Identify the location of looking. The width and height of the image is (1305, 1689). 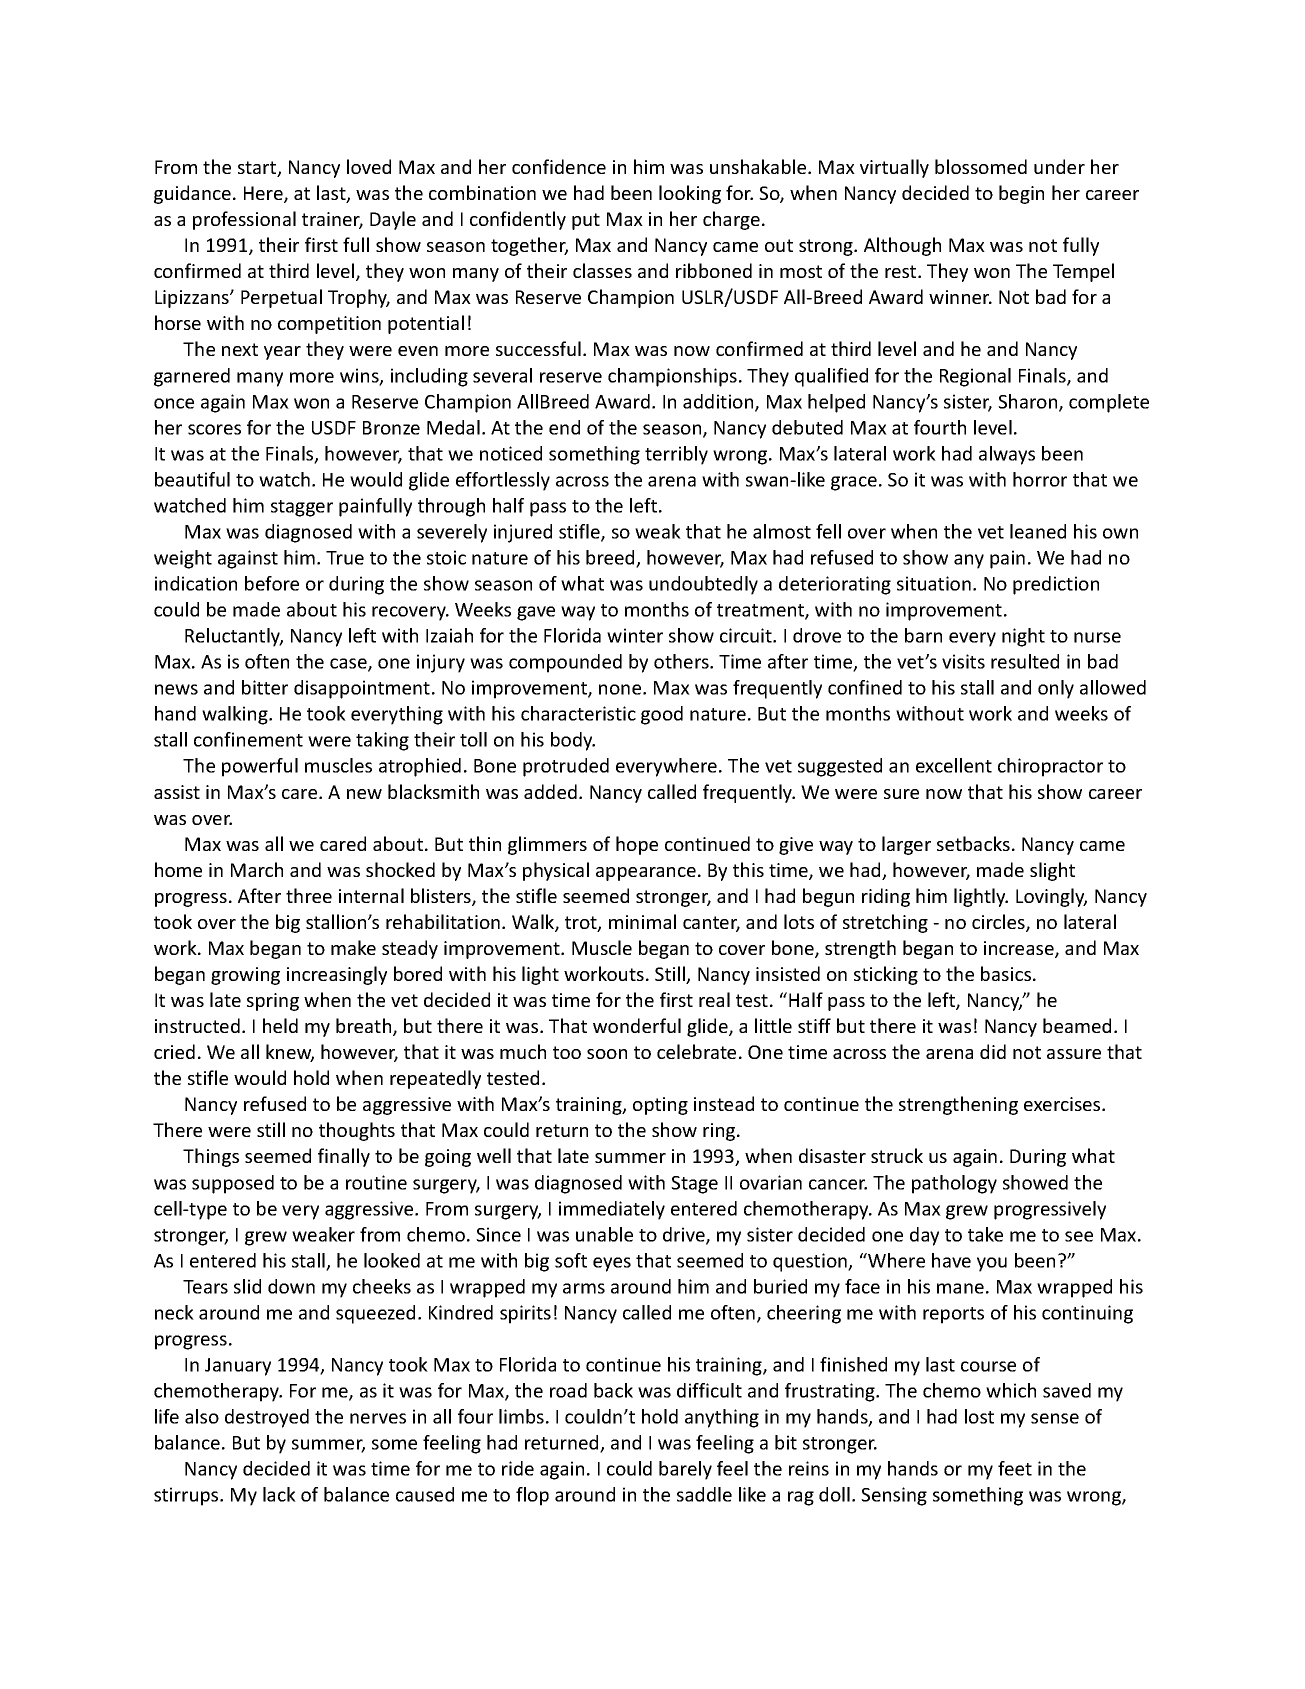
(690, 194).
